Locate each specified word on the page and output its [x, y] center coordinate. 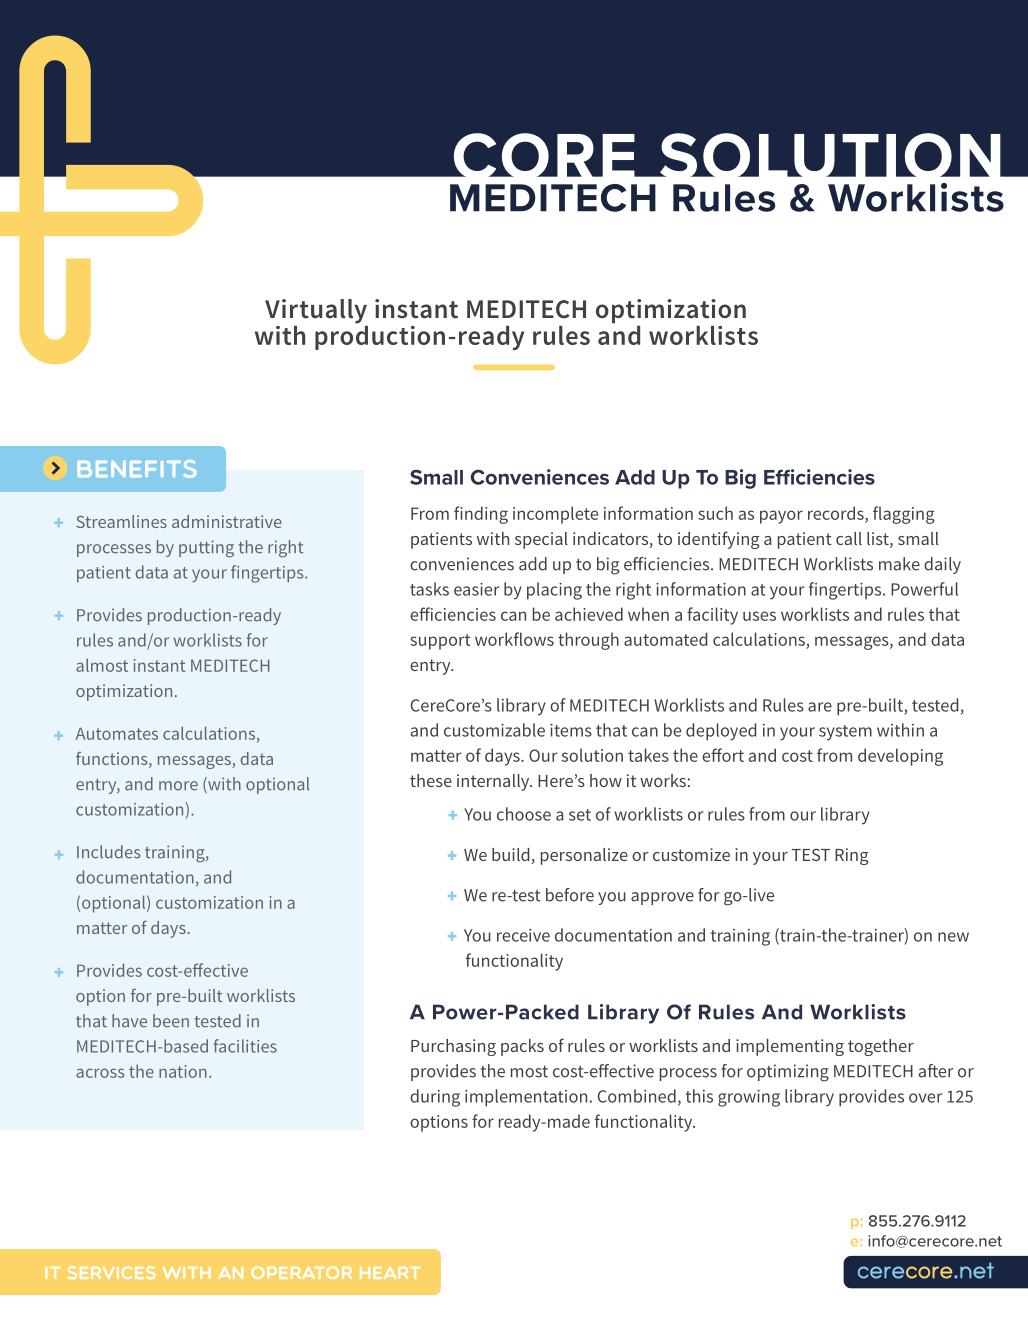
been [171, 1021]
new [953, 937]
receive [523, 935]
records [837, 514]
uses [759, 616]
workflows [514, 639]
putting [206, 549]
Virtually [316, 311]
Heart [390, 1273]
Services [112, 1272]
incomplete [555, 515]
